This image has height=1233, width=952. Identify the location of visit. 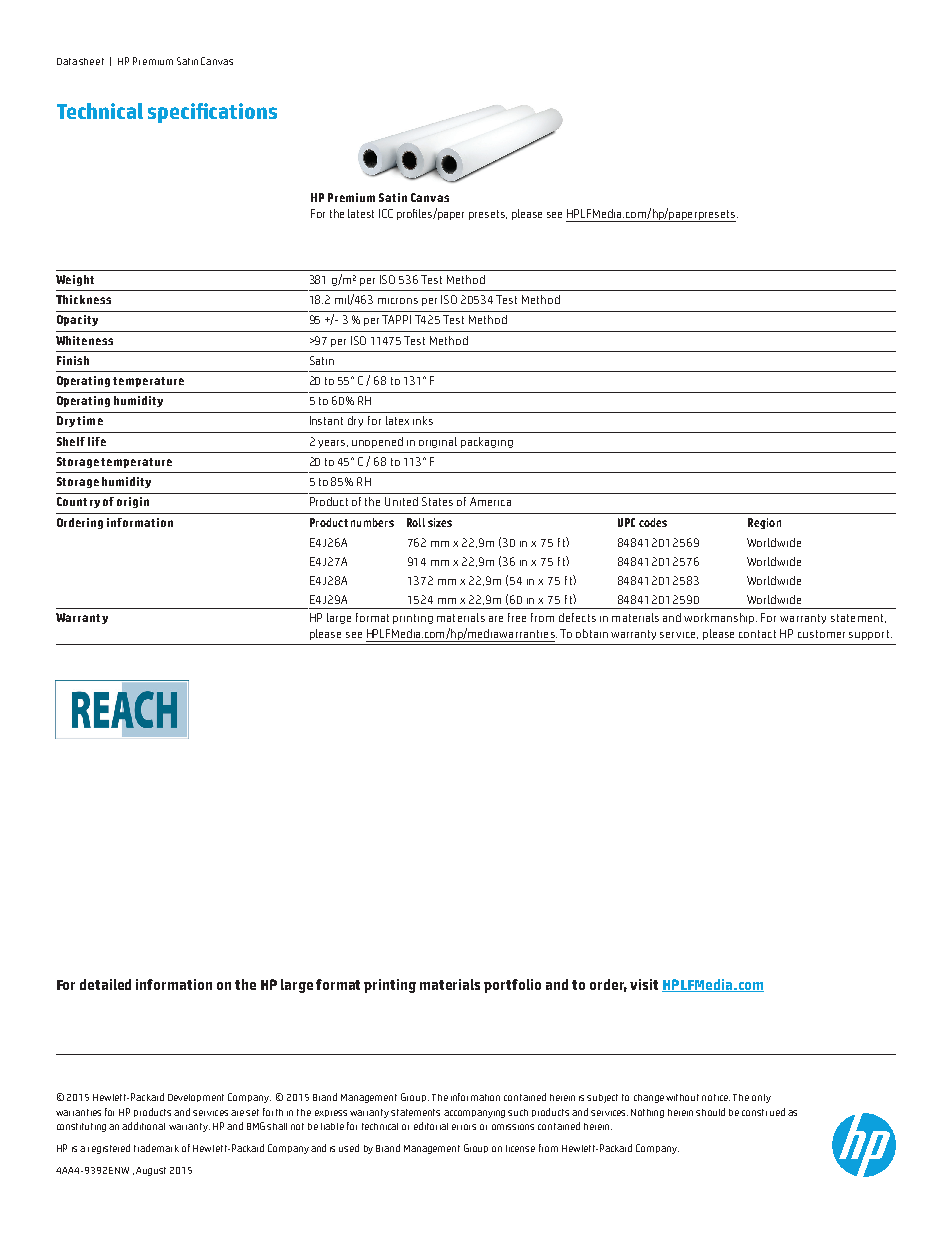
(644, 984).
